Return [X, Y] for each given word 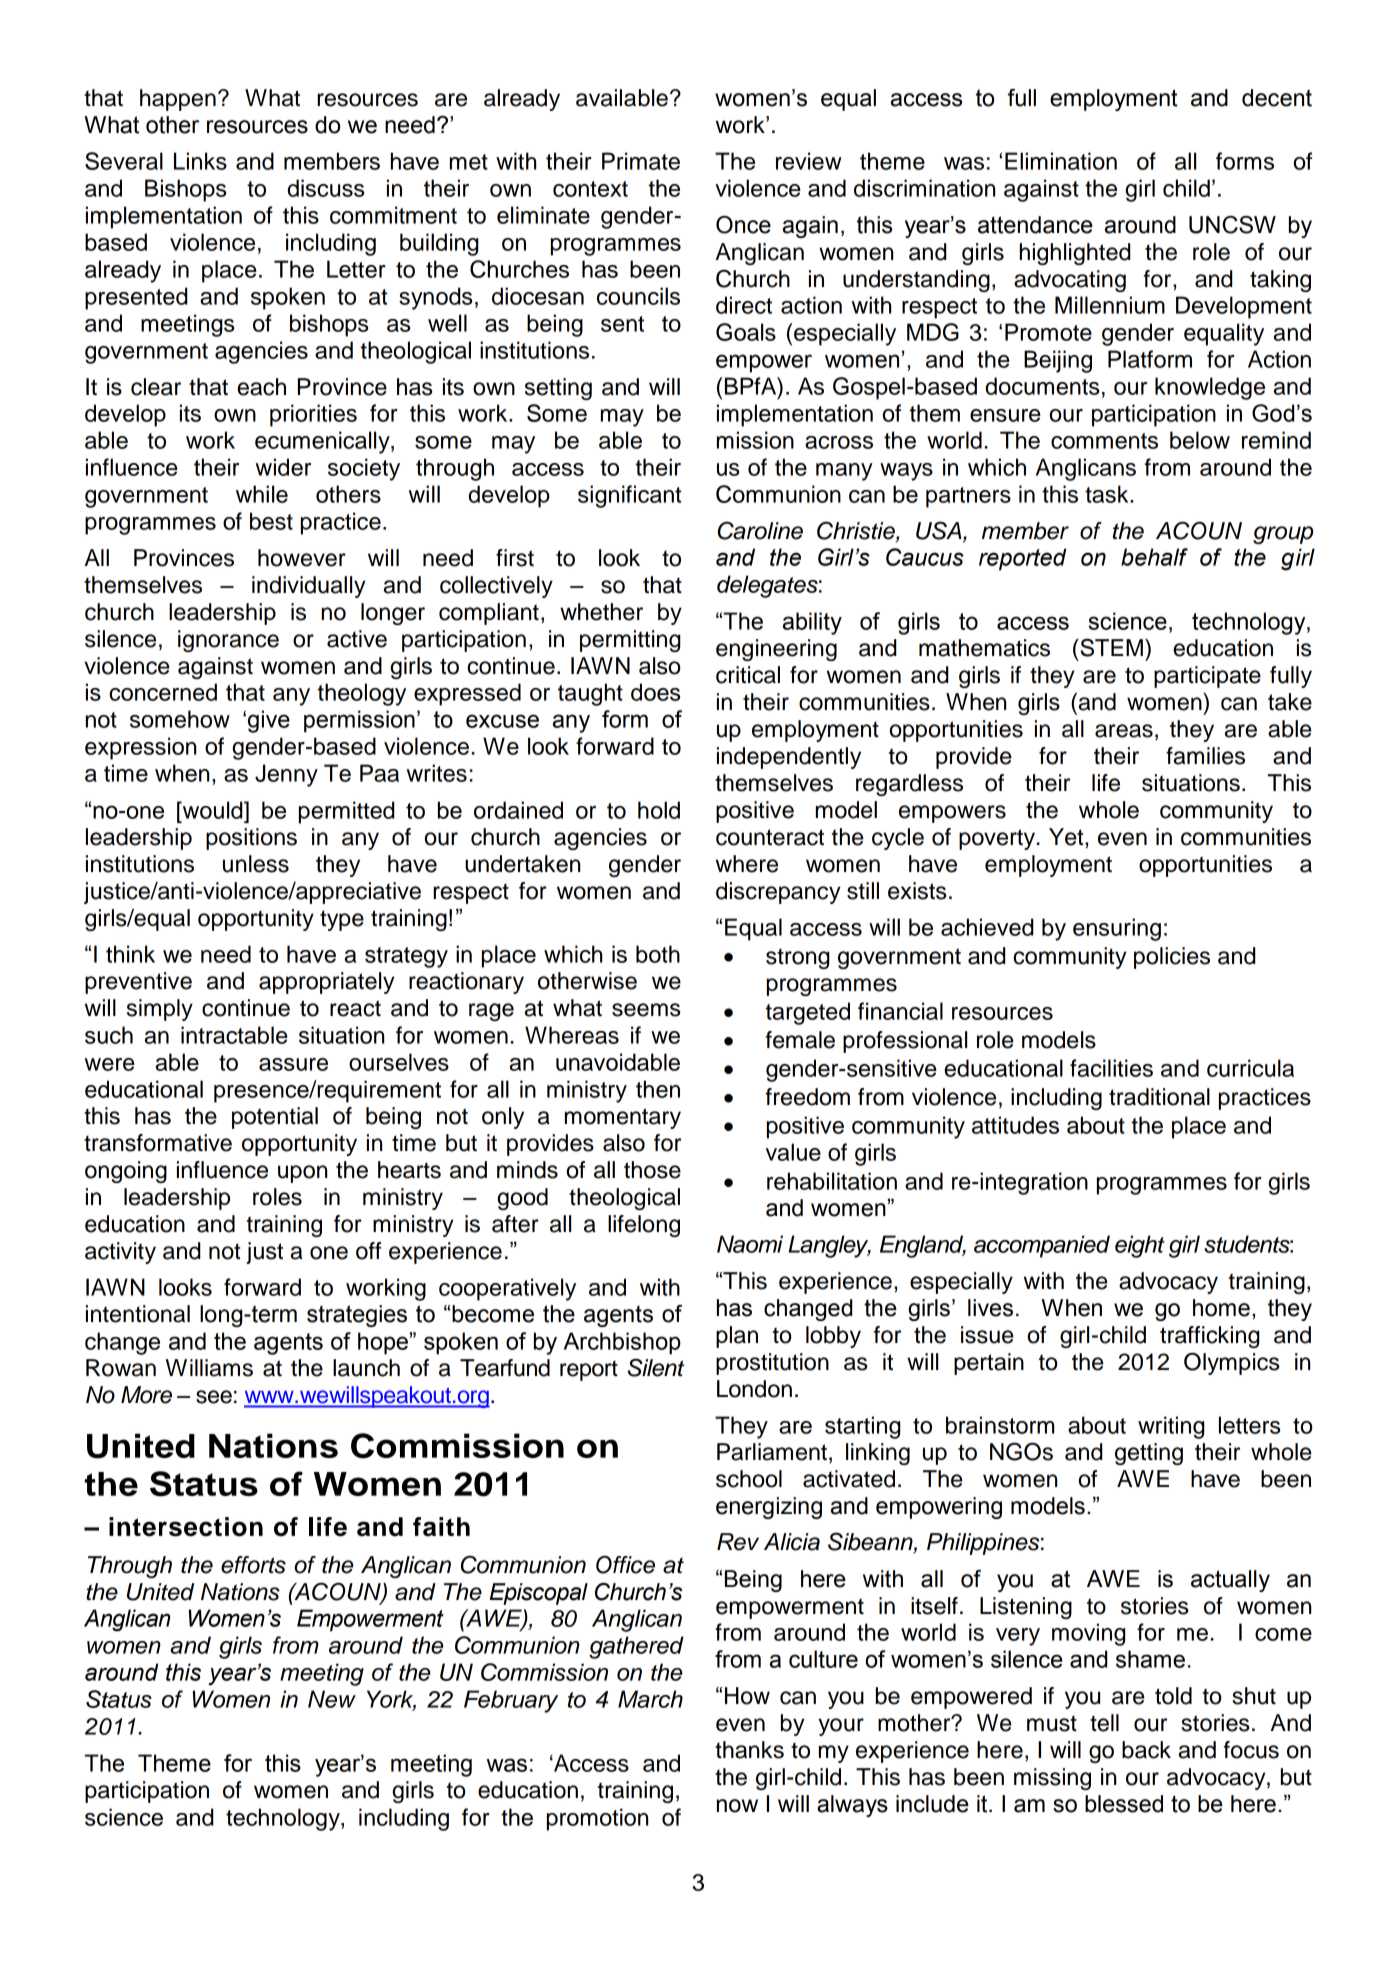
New [332, 1699]
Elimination [1061, 161]
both [658, 954]
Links [200, 161]
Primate [641, 161]
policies [1172, 958]
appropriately [327, 983]
